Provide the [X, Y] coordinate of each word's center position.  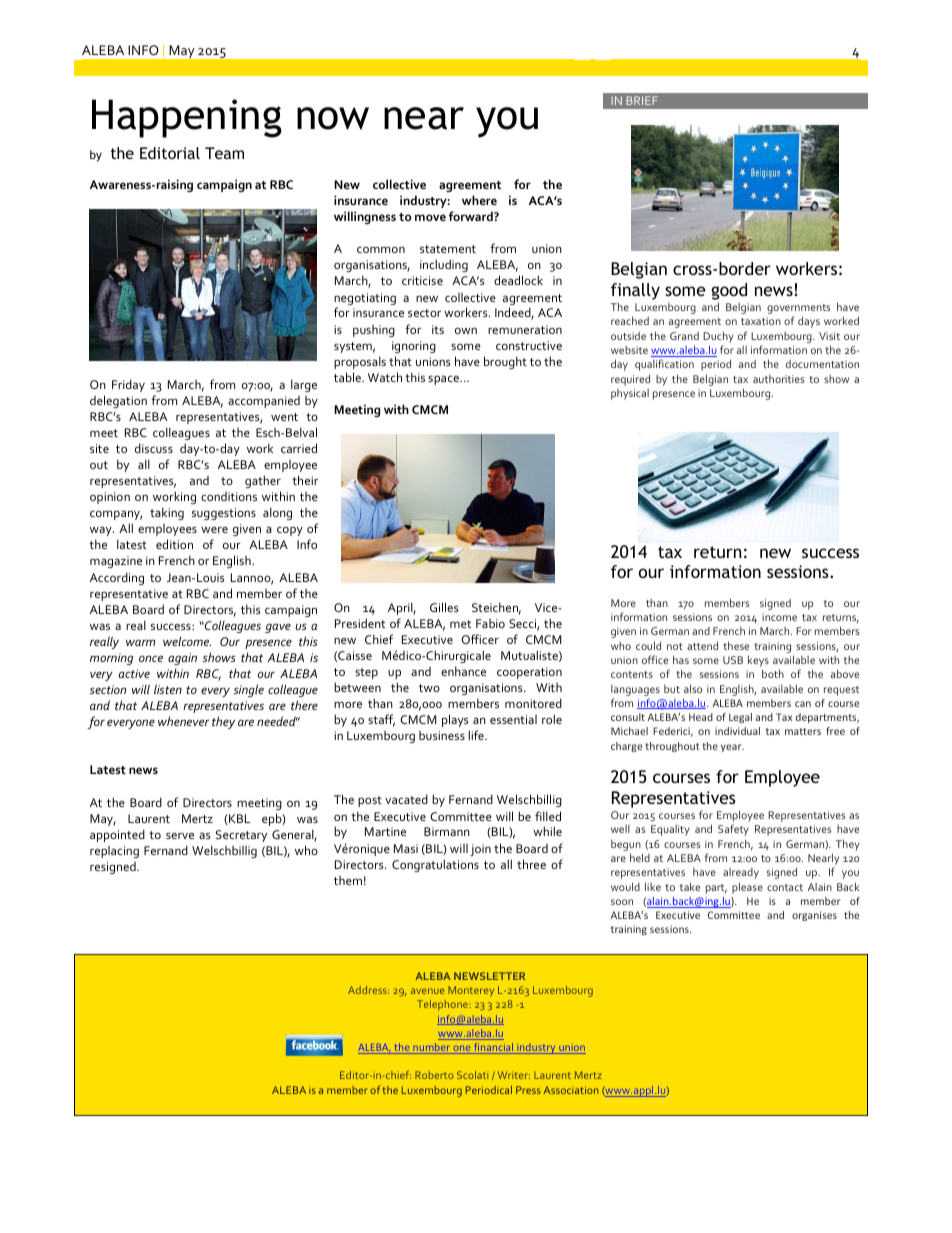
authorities [778, 379]
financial [494, 1048]
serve [180, 835]
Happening [187, 118]
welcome [187, 641]
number [431, 1048]
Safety [733, 830]
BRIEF [642, 100]
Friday [128, 385]
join [480, 850]
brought [505, 362]
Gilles [444, 607]
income [779, 617]
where [479, 200]
